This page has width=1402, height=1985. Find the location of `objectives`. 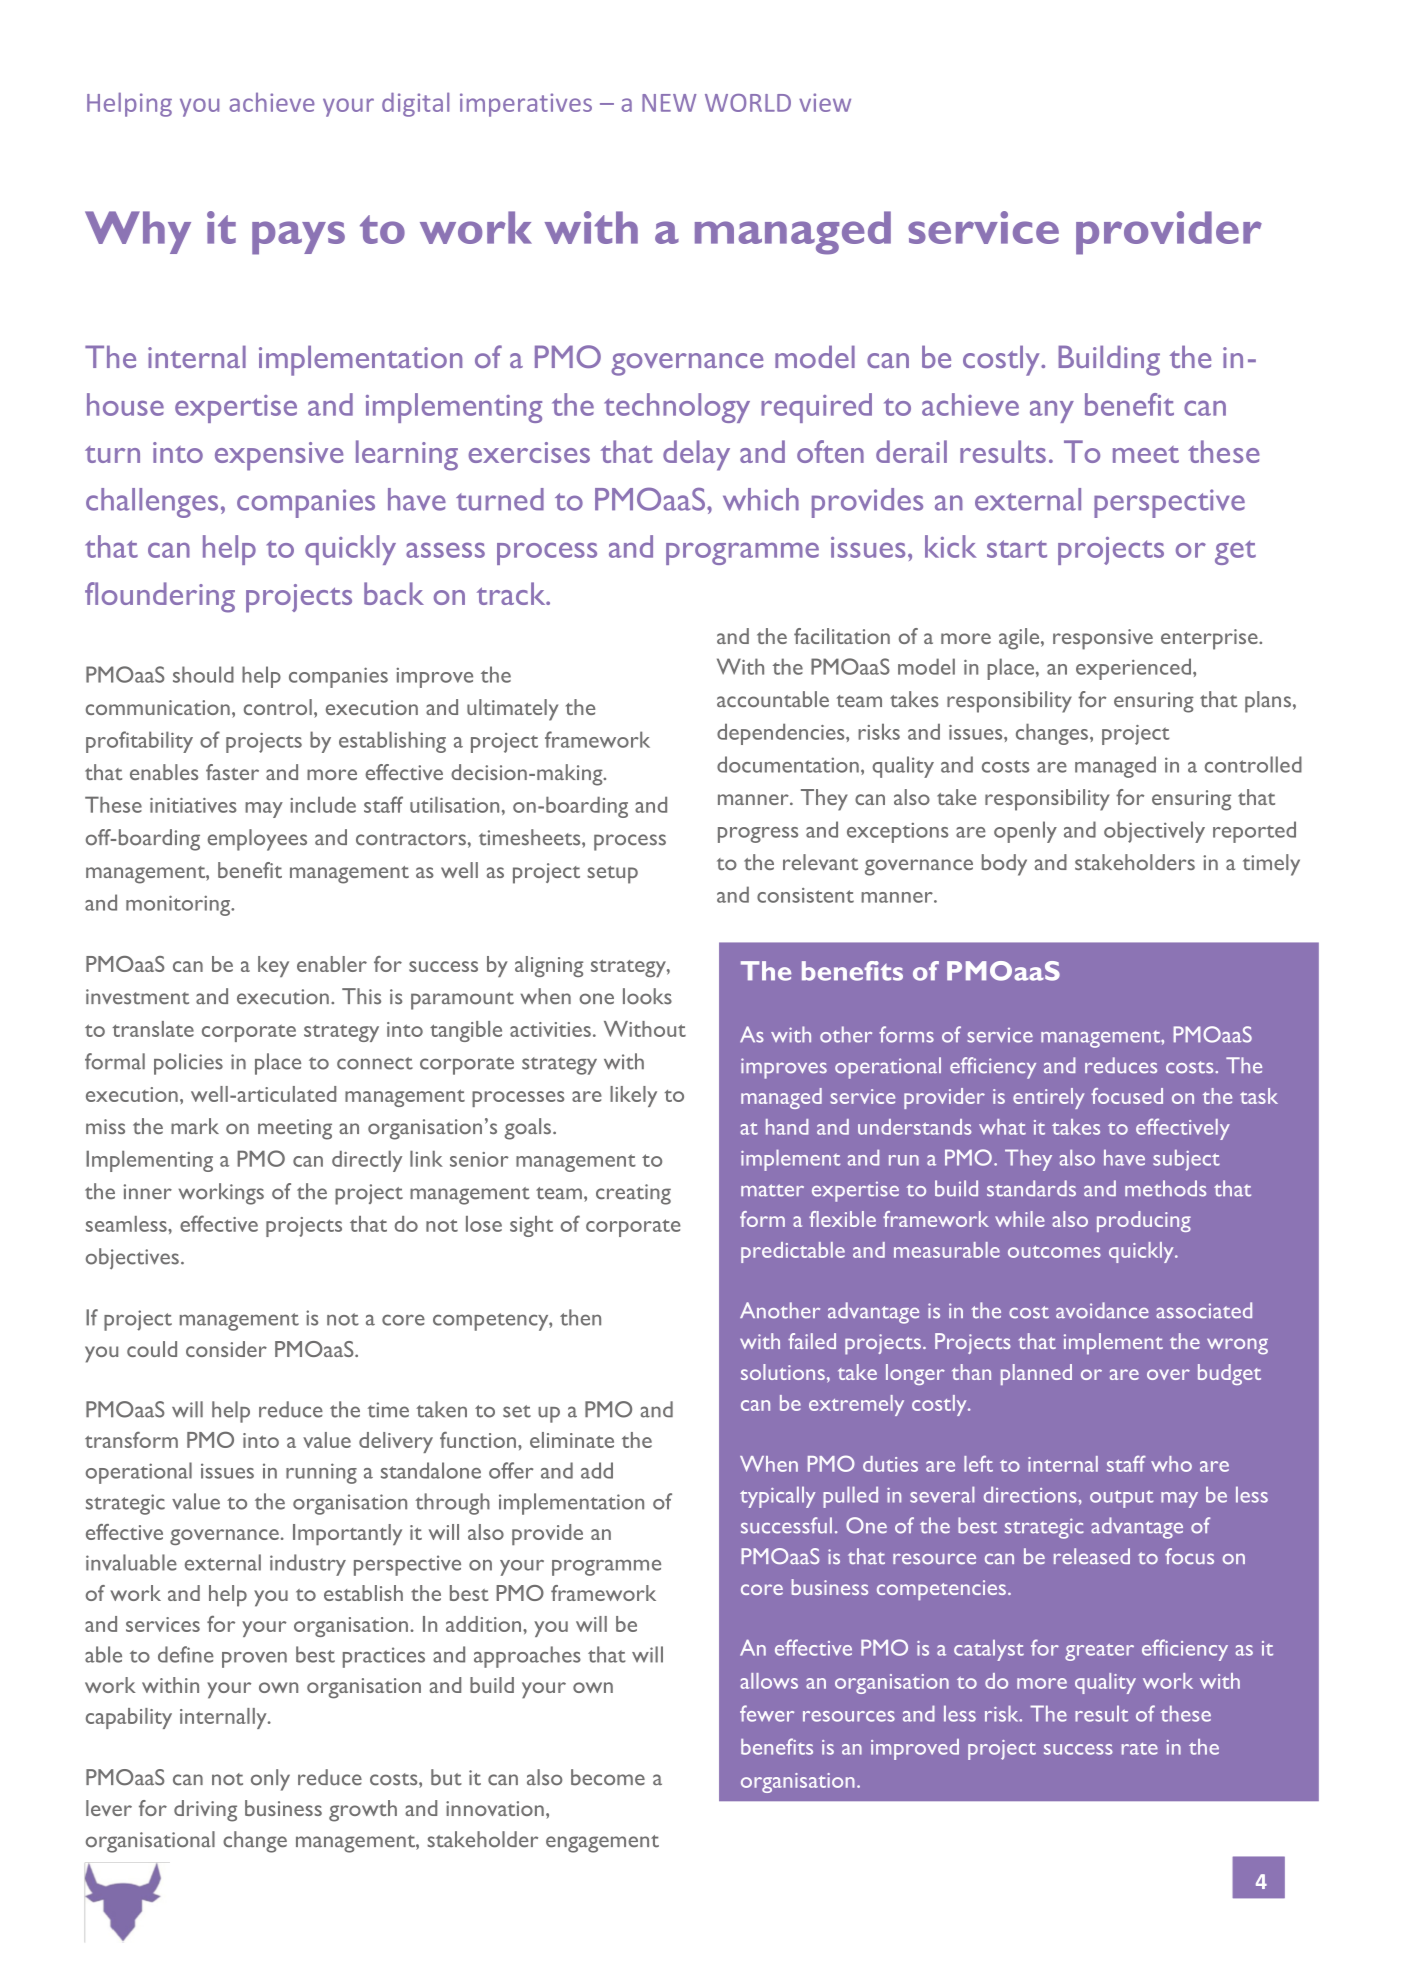

objectives is located at coordinates (132, 1259).
